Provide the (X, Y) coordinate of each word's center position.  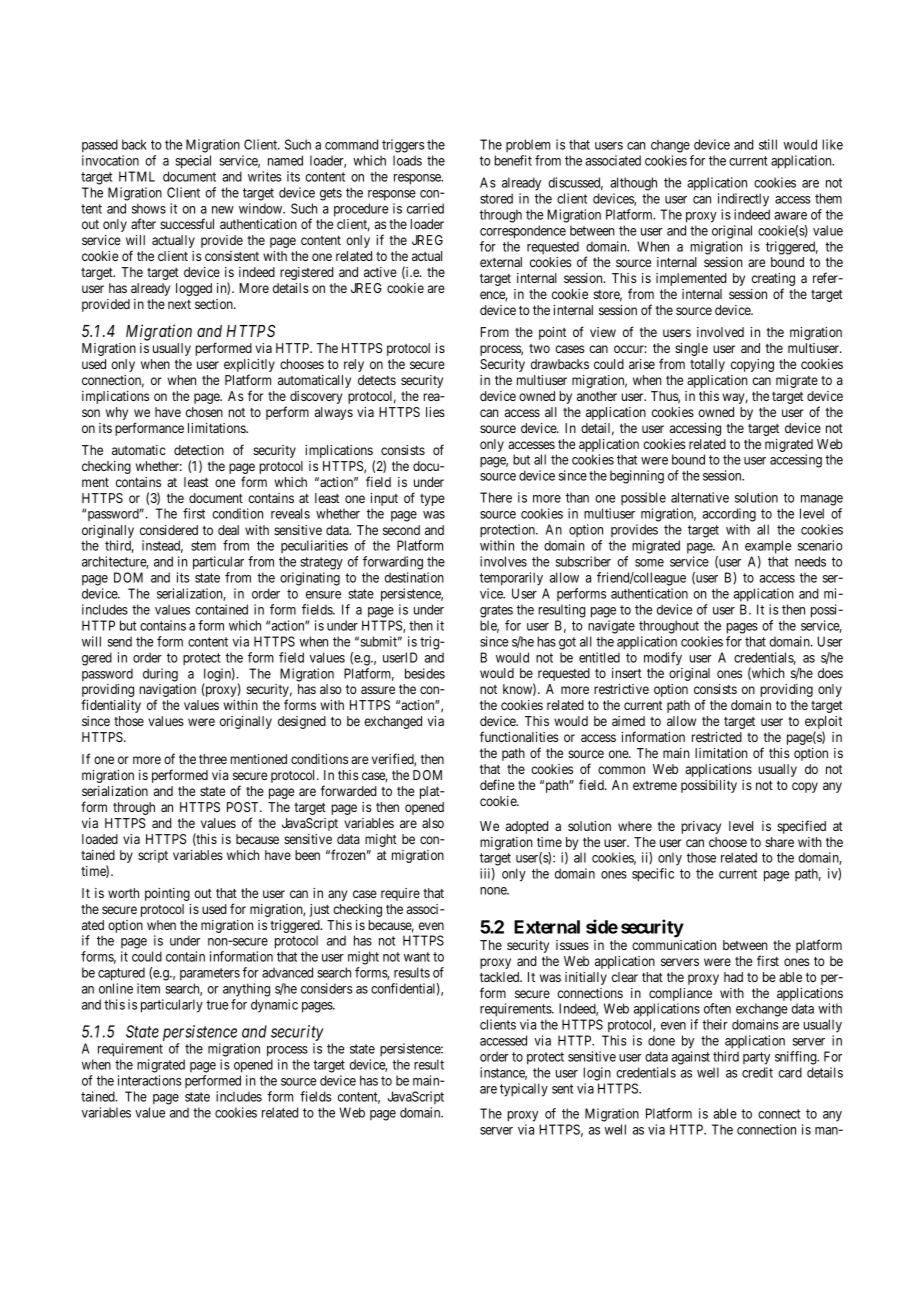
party (756, 1058)
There (496, 497)
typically (524, 1090)
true (217, 1005)
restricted (717, 737)
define (497, 784)
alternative (700, 497)
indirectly (743, 200)
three (213, 759)
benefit (513, 160)
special (193, 162)
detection (199, 450)
